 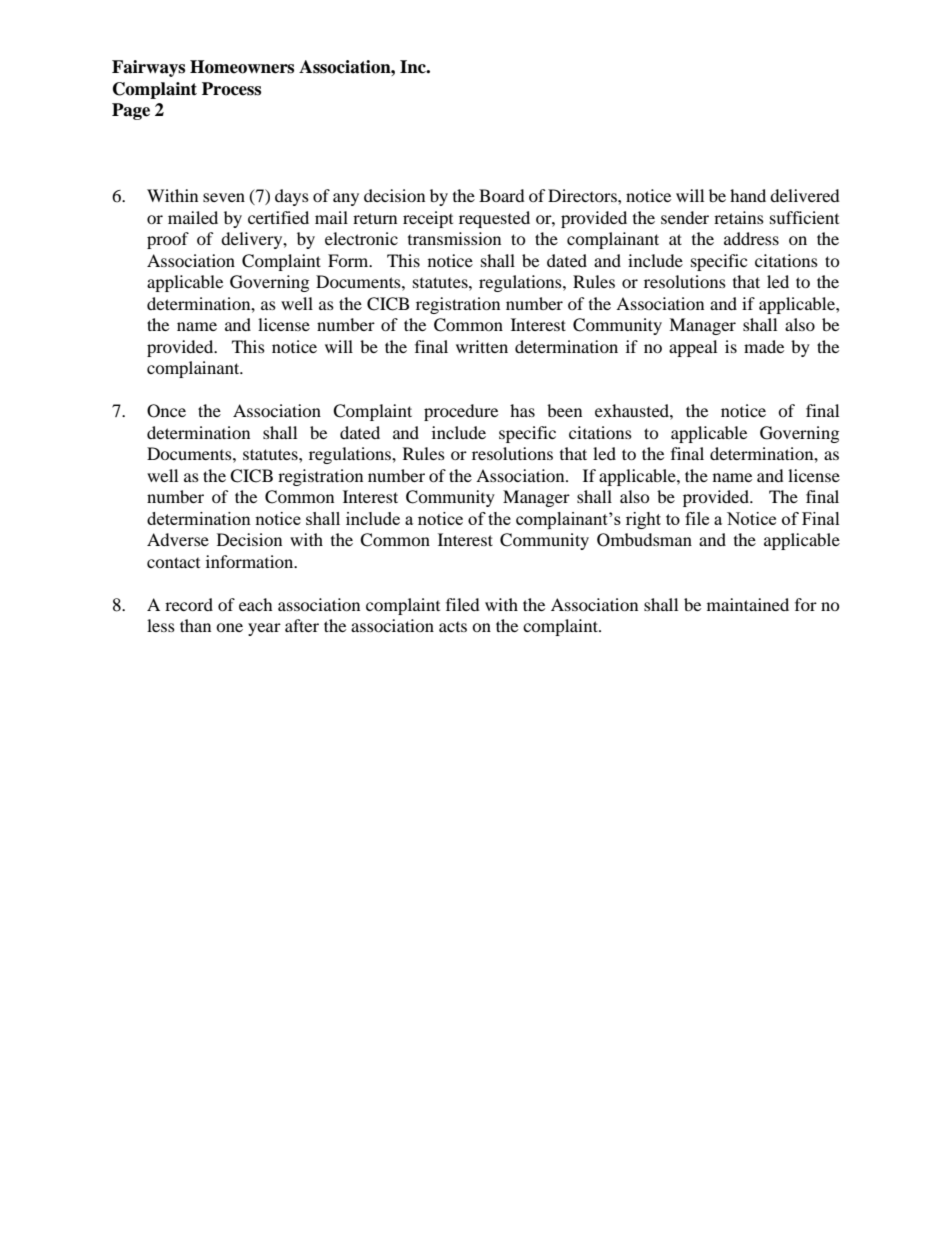 What do you see at coordinates (748, 195) in the screenshot?
I see `hand` at bounding box center [748, 195].
